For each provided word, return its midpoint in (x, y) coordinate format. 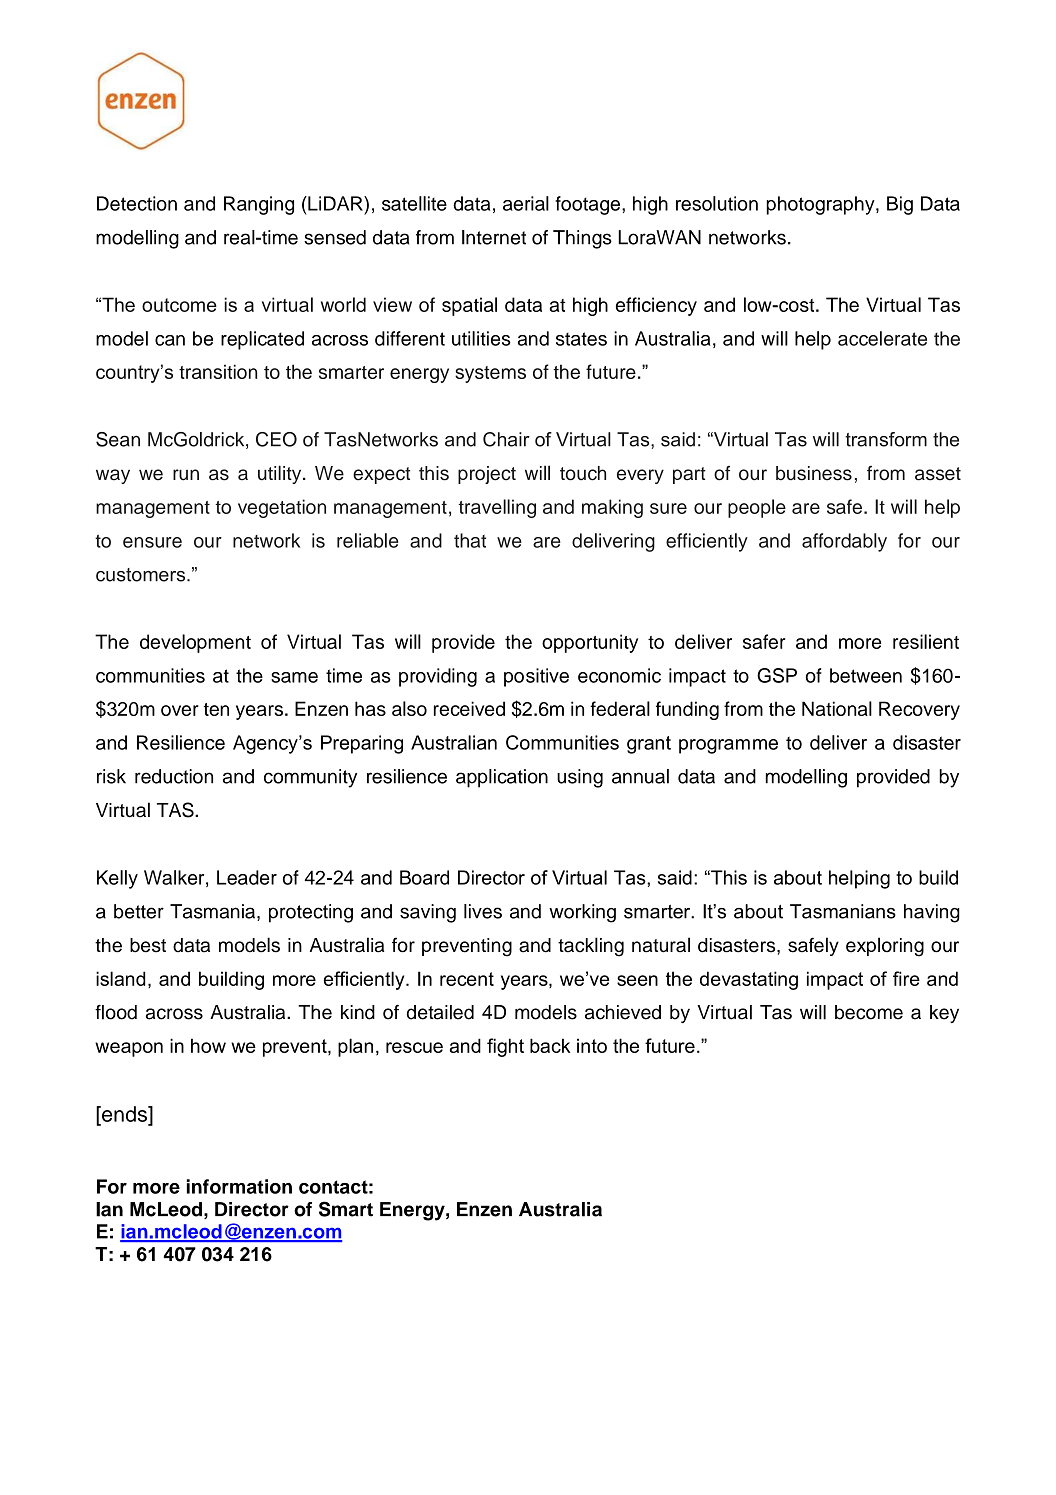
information (239, 1186)
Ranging (259, 205)
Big (900, 205)
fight (505, 1047)
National (837, 708)
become (869, 1012)
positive (536, 677)
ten (216, 709)
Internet (494, 237)
